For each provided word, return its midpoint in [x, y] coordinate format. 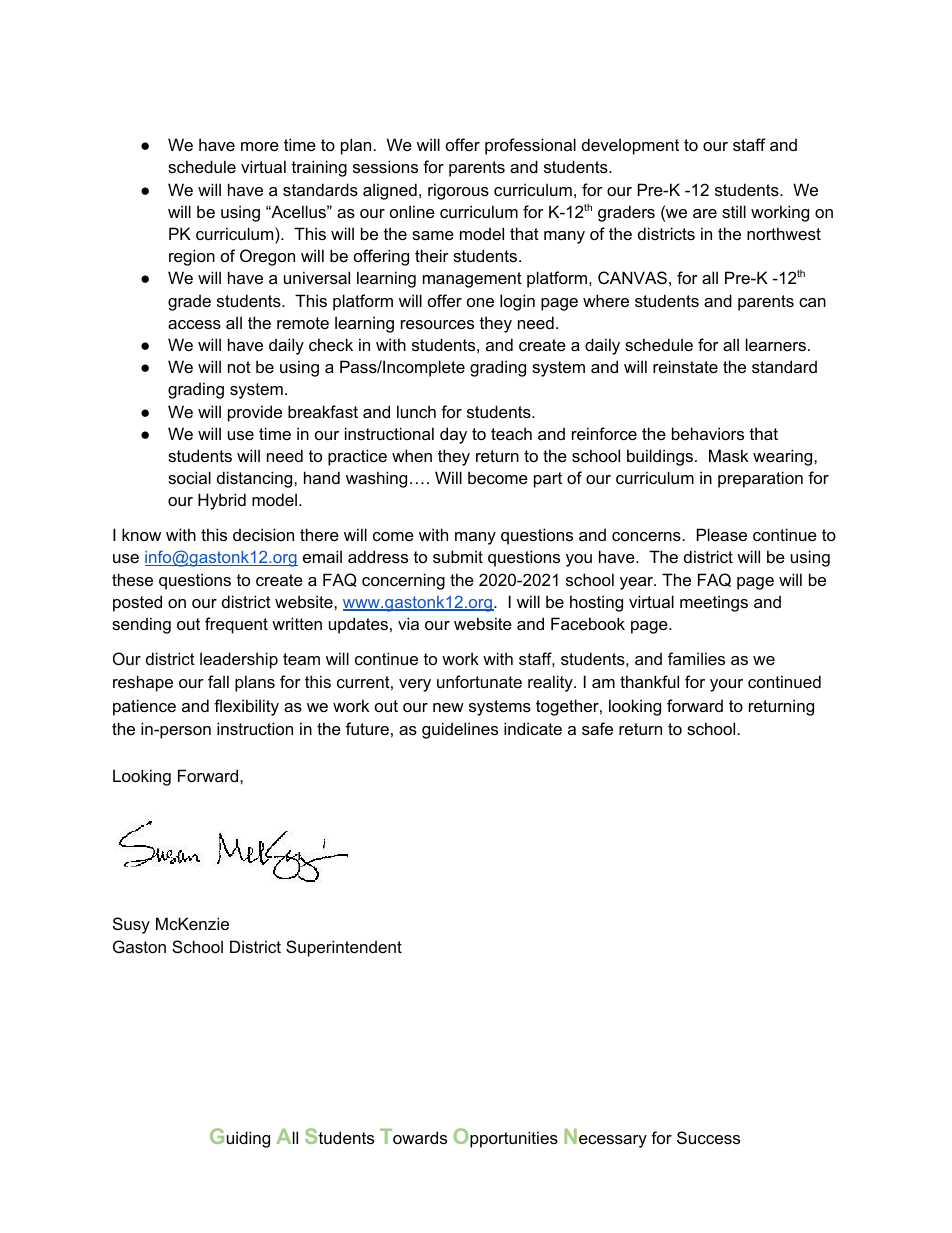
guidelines [460, 730]
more [260, 146]
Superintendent [344, 948]
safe [597, 728]
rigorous [458, 191]
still [734, 211]
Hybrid [222, 501]
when [412, 455]
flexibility [246, 707]
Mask [728, 455]
